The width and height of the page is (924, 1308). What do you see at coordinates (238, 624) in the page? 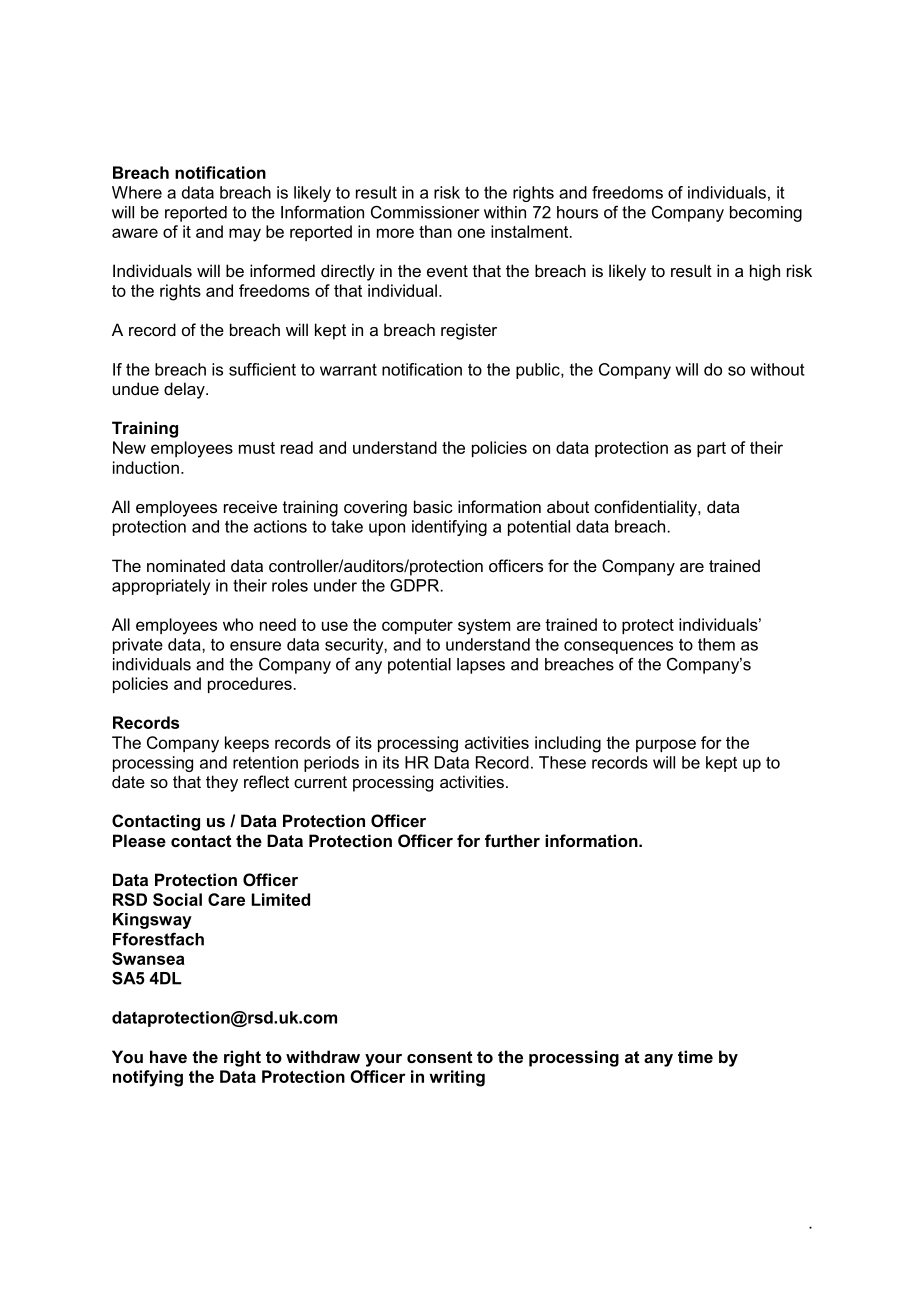
I see `who` at bounding box center [238, 624].
